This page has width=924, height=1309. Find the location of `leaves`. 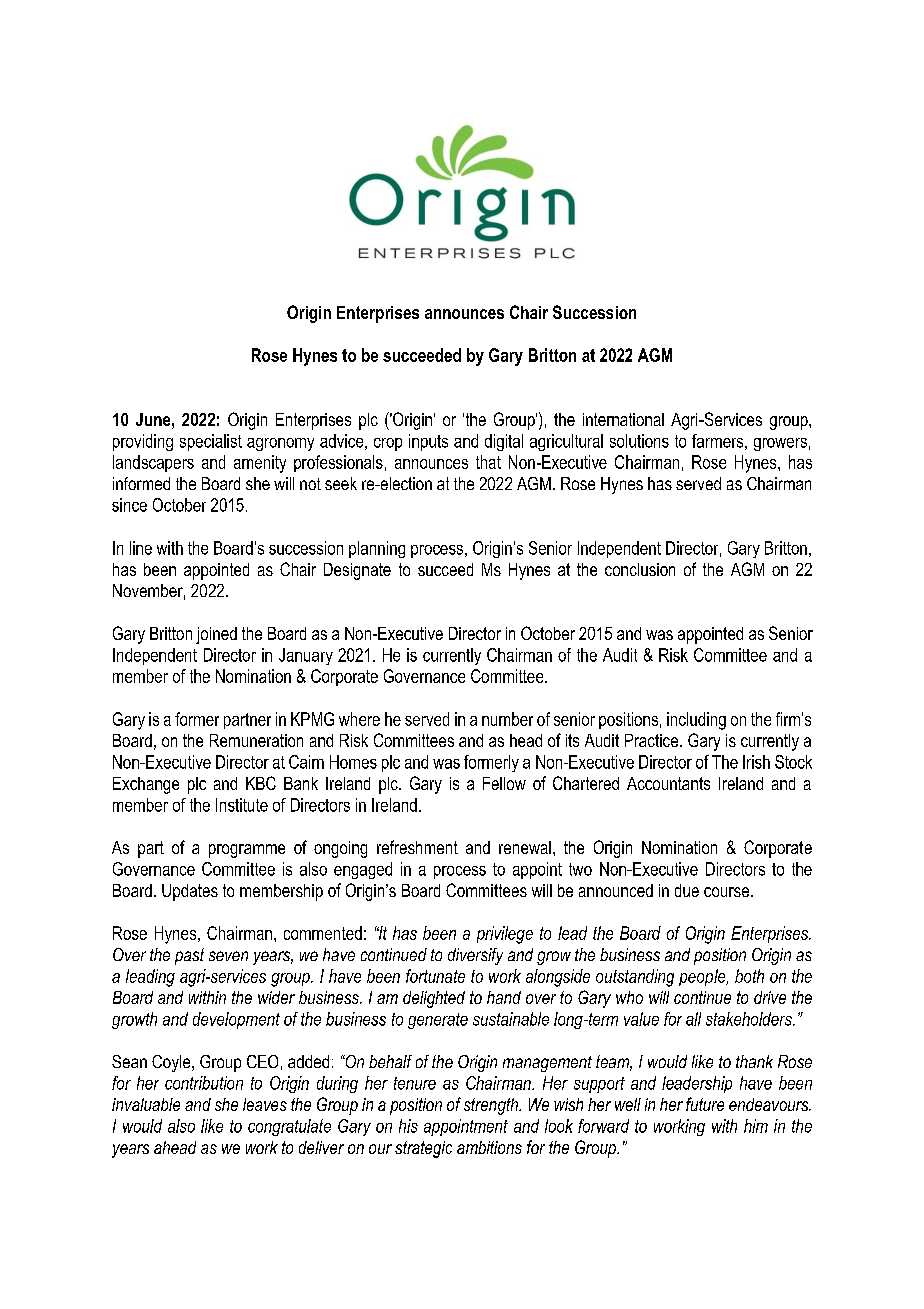

leaves is located at coordinates (265, 1104).
